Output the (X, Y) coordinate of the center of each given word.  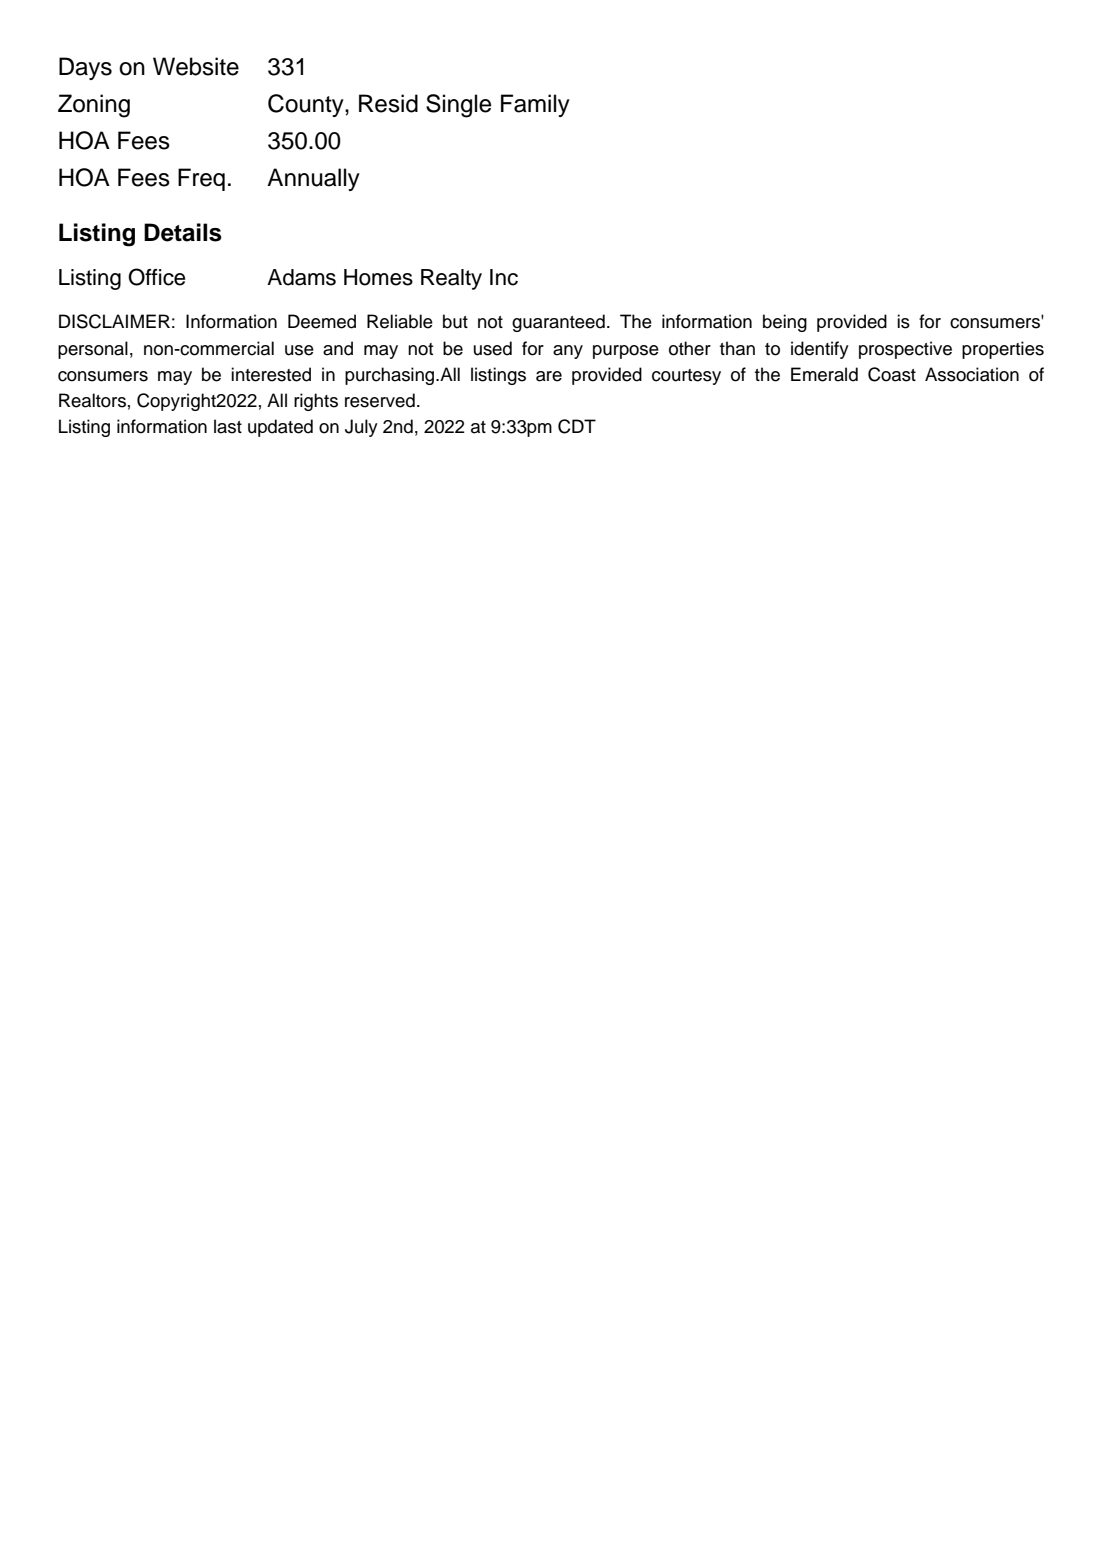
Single (458, 106)
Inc (504, 277)
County (307, 105)
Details (183, 232)
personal (93, 350)
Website (196, 66)
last (228, 426)
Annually (313, 179)
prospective (905, 350)
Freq (201, 179)
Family (535, 105)
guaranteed (558, 323)
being (785, 323)
